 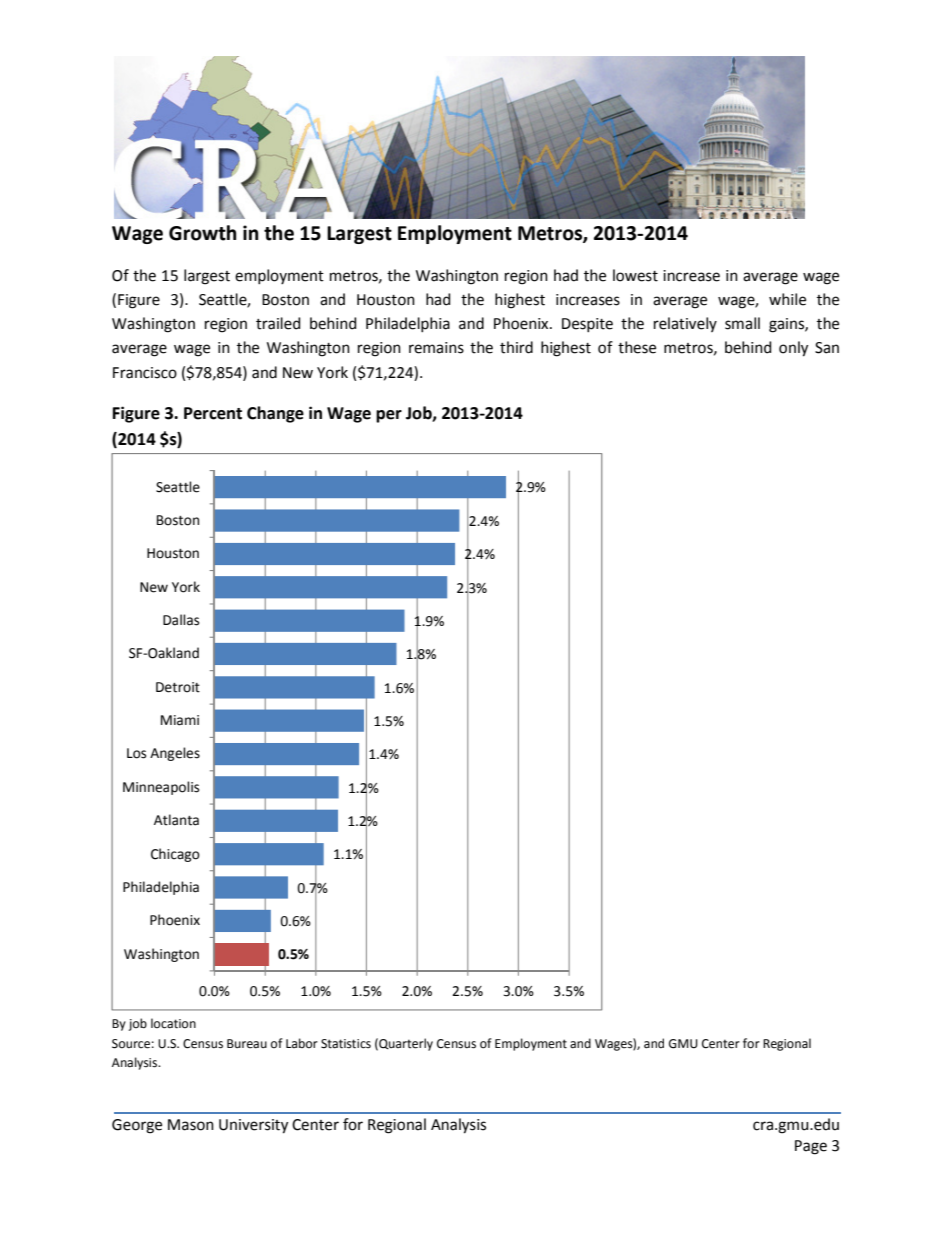 I want to click on Miami, so click(x=180, y=720).
